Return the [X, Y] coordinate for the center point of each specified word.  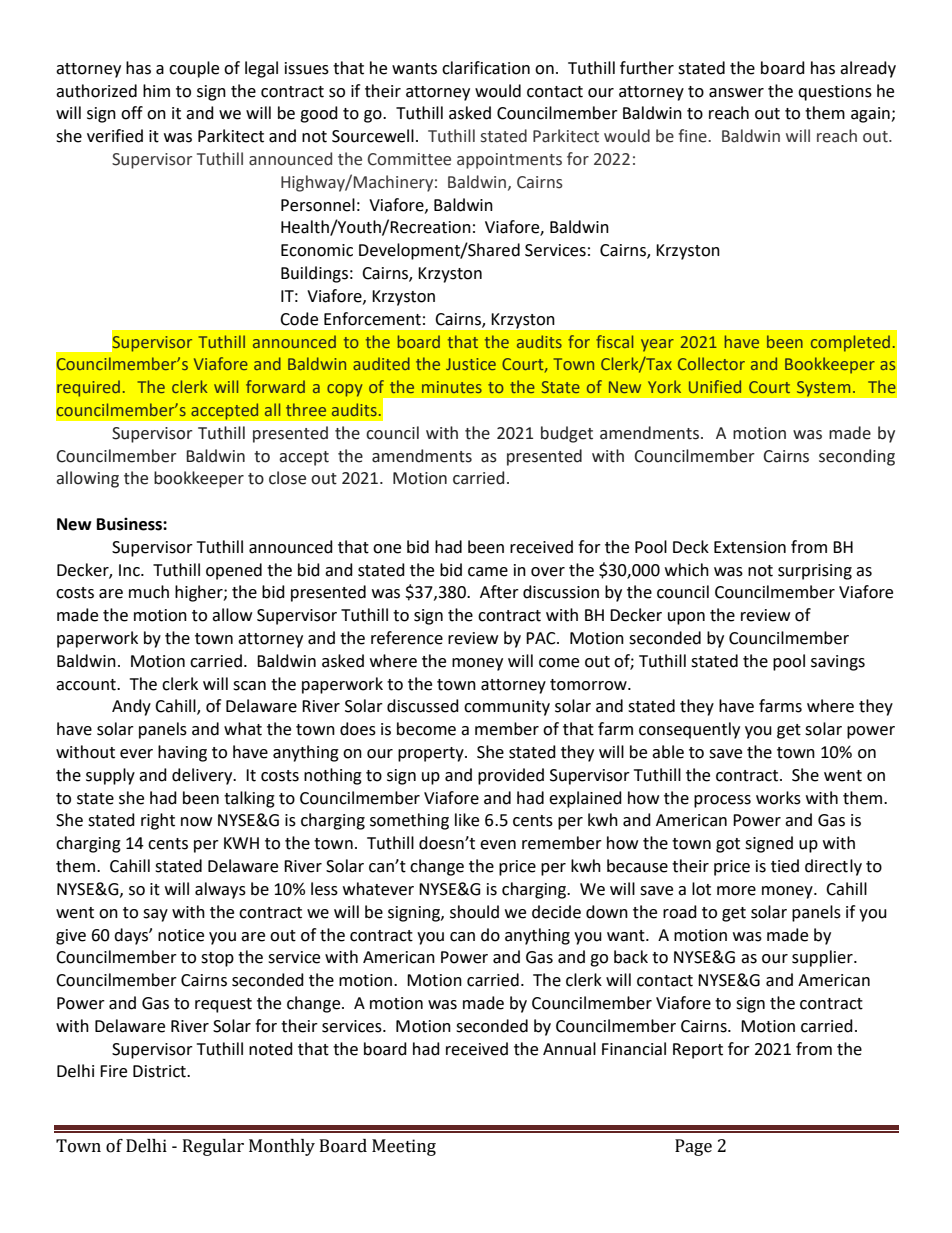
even [498, 845]
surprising [815, 572]
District [160, 1071]
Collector [711, 363]
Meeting [404, 1147]
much [149, 592]
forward [275, 386]
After [499, 592]
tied [785, 866]
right [158, 821]
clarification [486, 68]
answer [736, 93]
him [156, 90]
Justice [471, 364]
